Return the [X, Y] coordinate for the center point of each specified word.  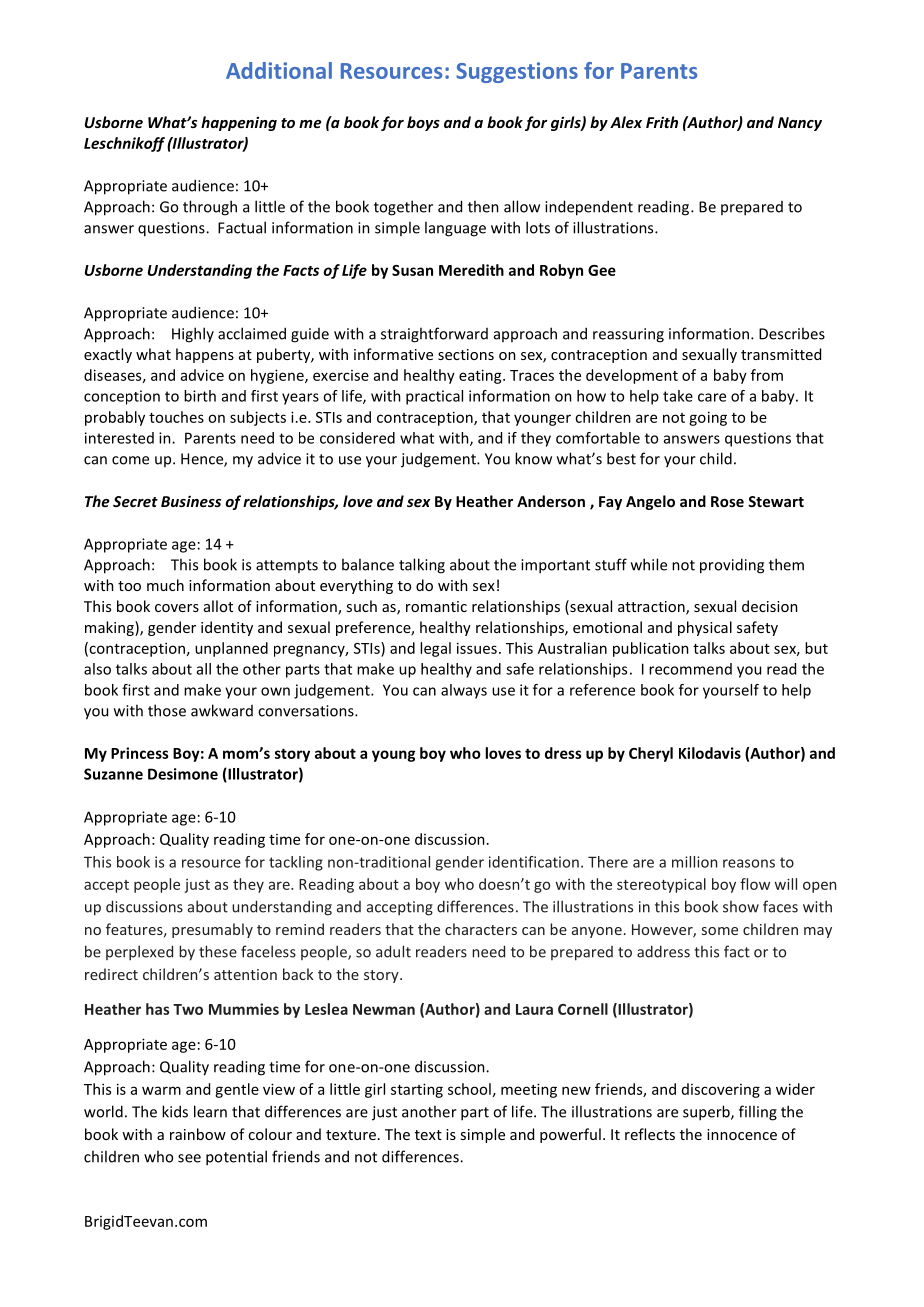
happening [239, 123]
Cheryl [651, 754]
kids [175, 1111]
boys [423, 123]
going [708, 418]
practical [434, 397]
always [464, 691]
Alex [626, 122]
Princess [140, 753]
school [469, 1089]
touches [176, 417]
